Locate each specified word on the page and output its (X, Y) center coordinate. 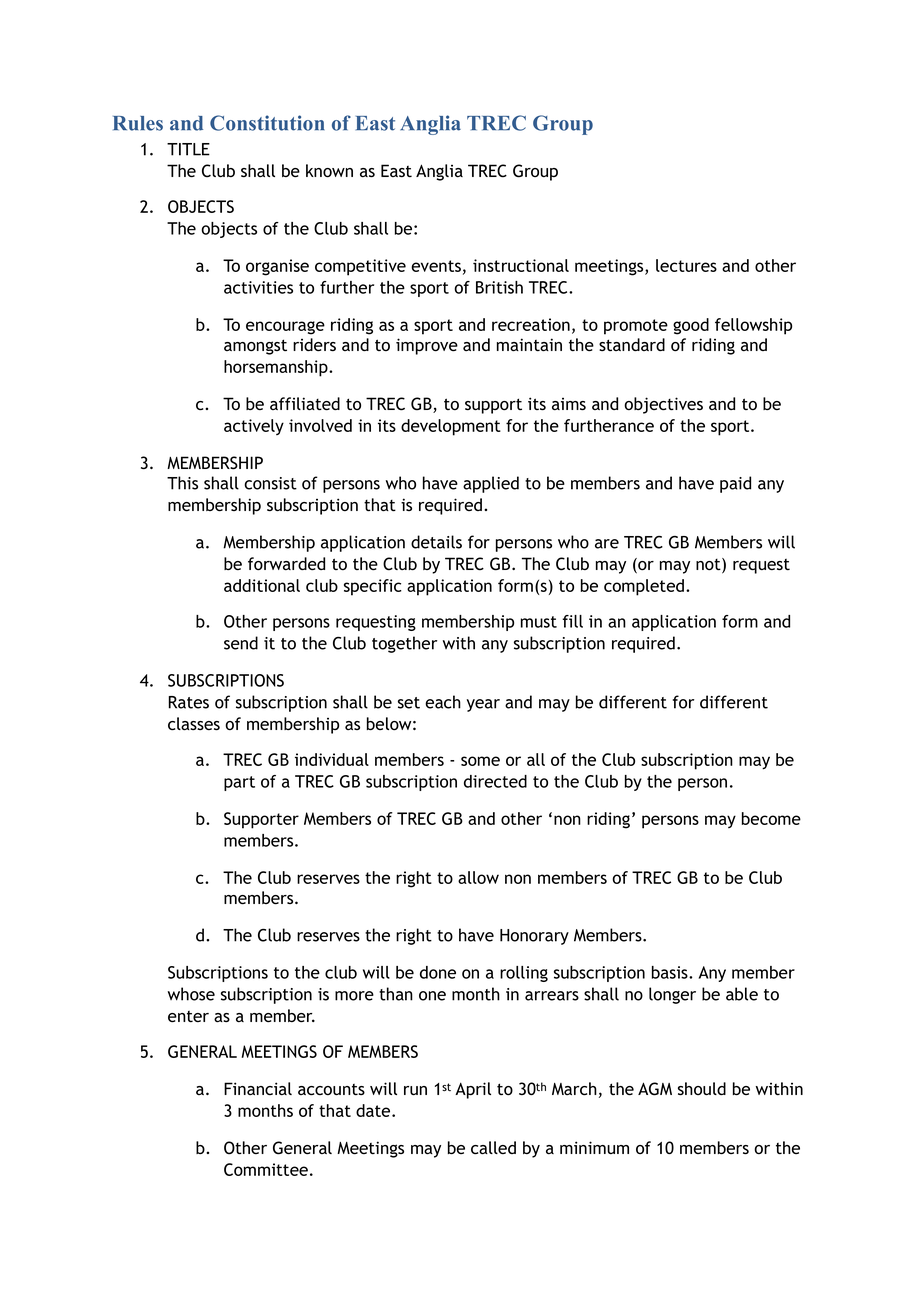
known (329, 171)
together (404, 644)
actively (254, 427)
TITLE (188, 149)
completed (644, 587)
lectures (686, 265)
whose (191, 994)
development (451, 427)
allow (478, 877)
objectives (663, 405)
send (241, 643)
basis (671, 972)
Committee (266, 1169)
